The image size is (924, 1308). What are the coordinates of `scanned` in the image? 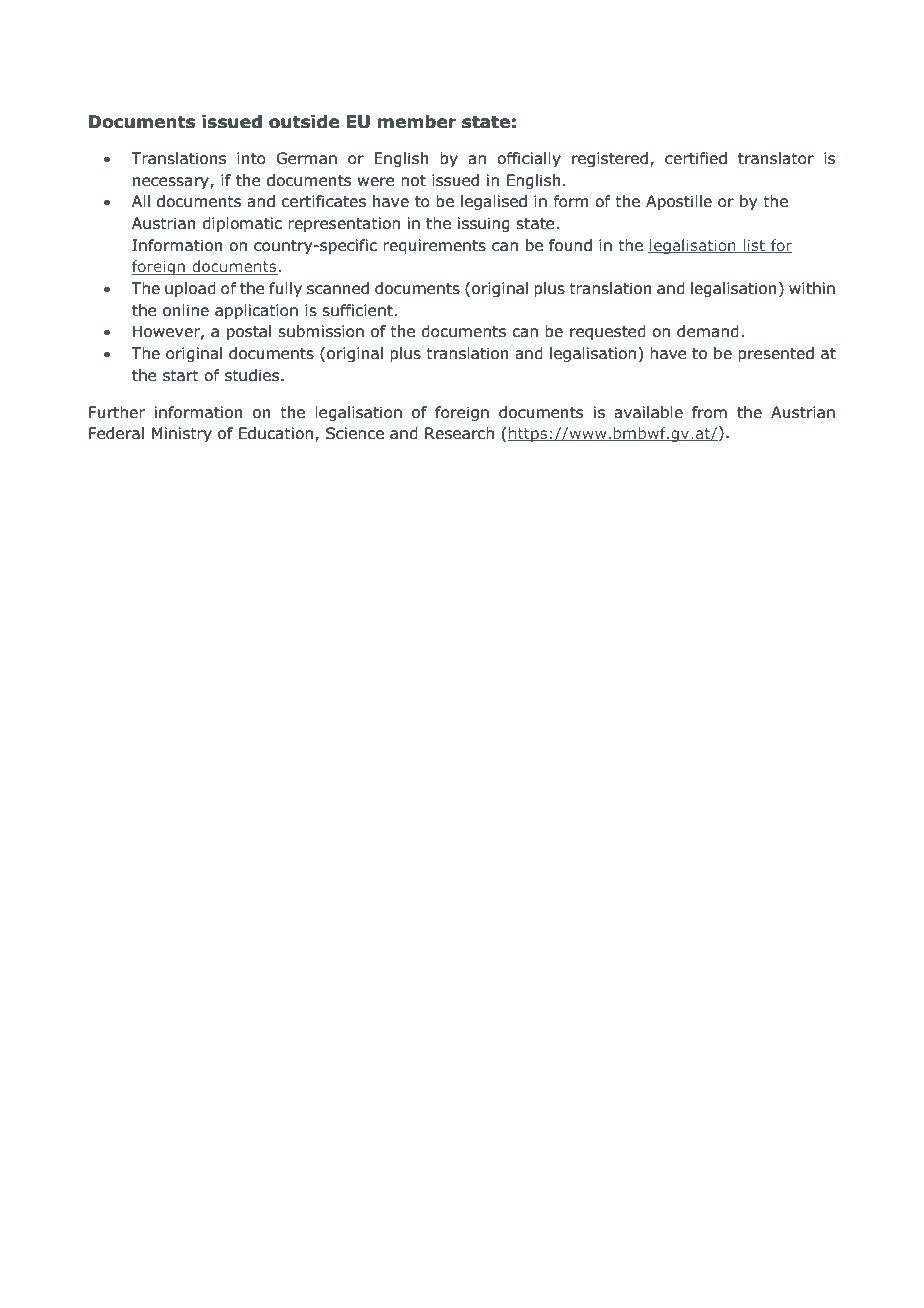 It's located at (338, 288).
